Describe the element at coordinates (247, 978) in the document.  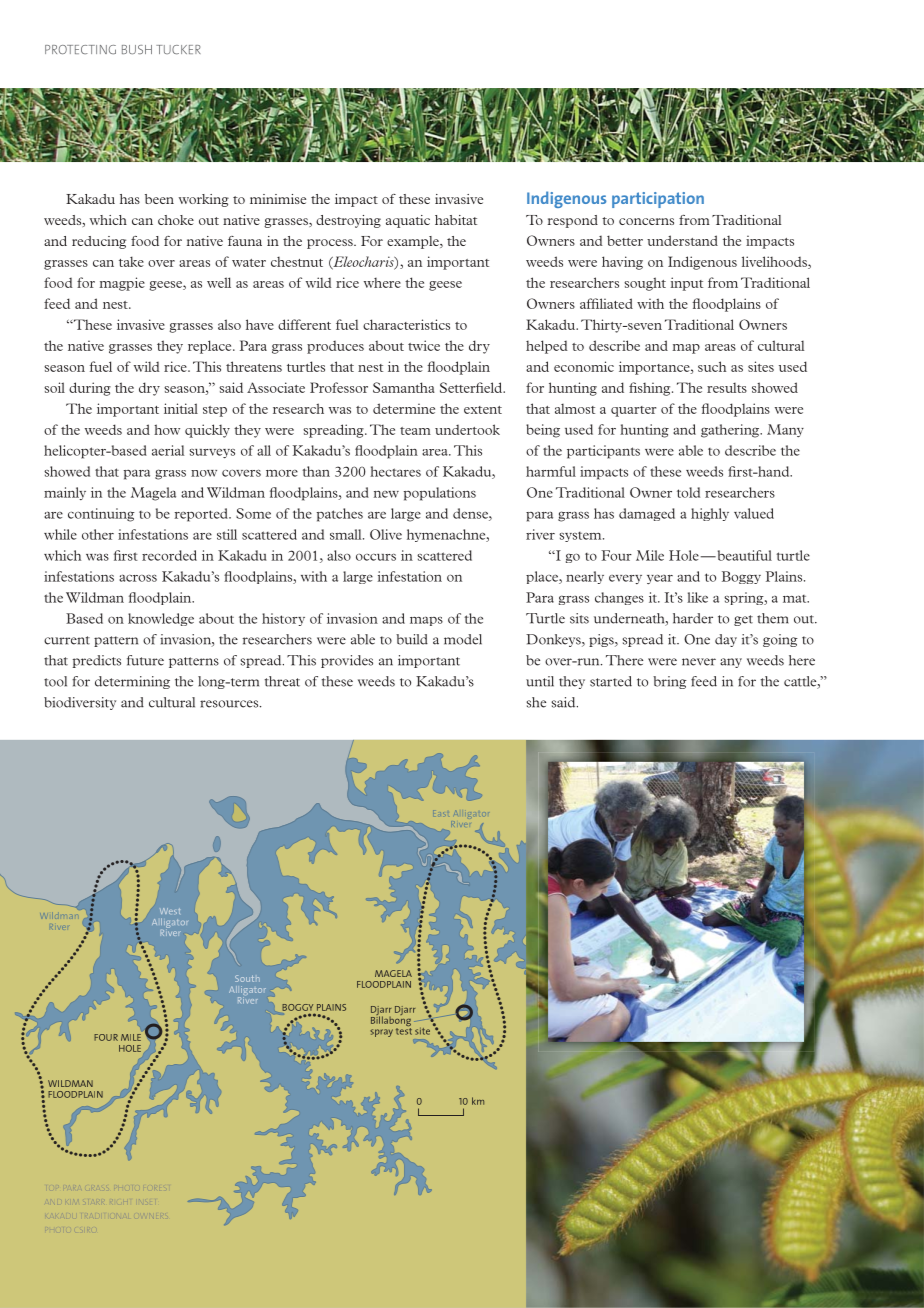
I see `South` at that location.
